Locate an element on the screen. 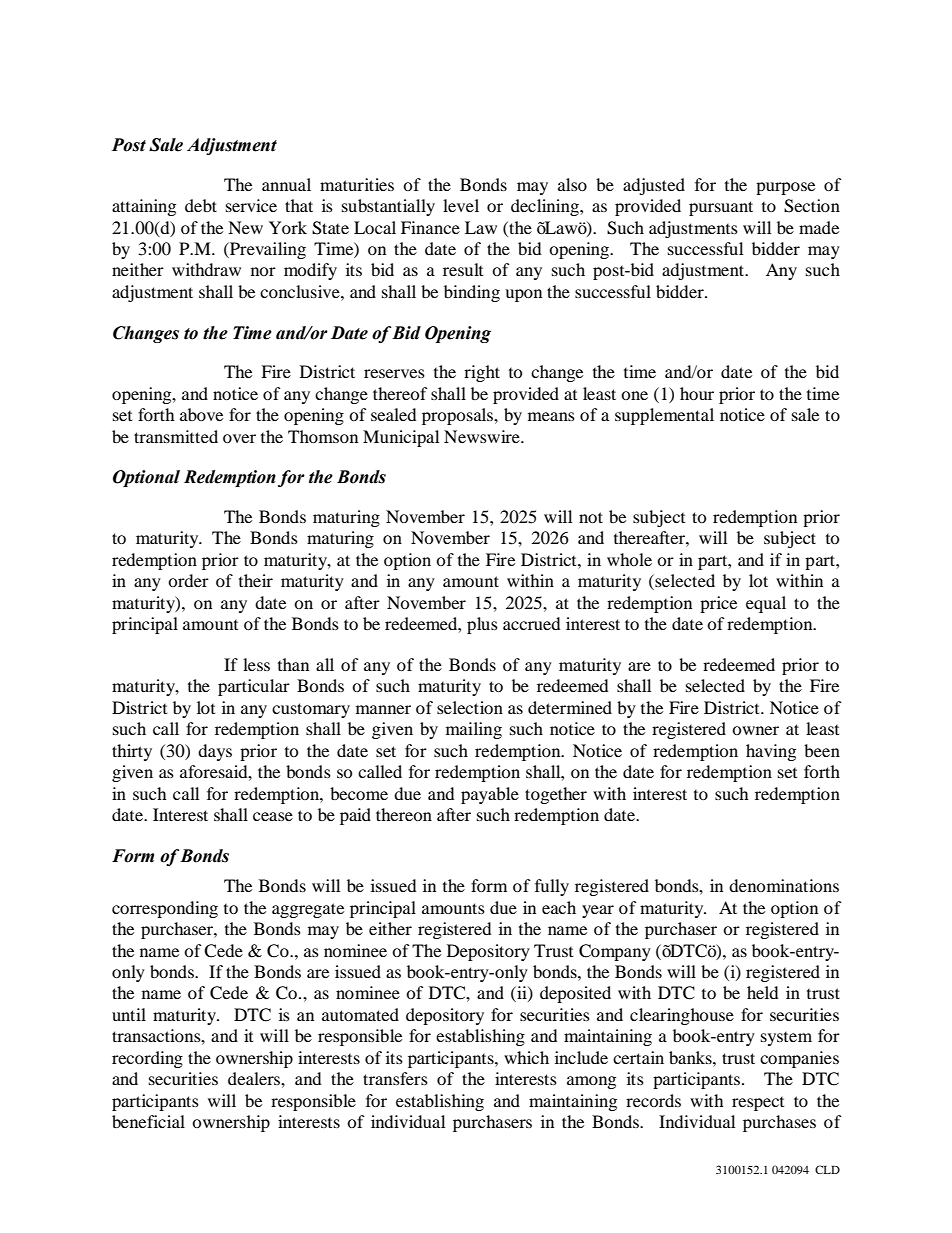 The image size is (952, 1233). less is located at coordinates (256, 664).
